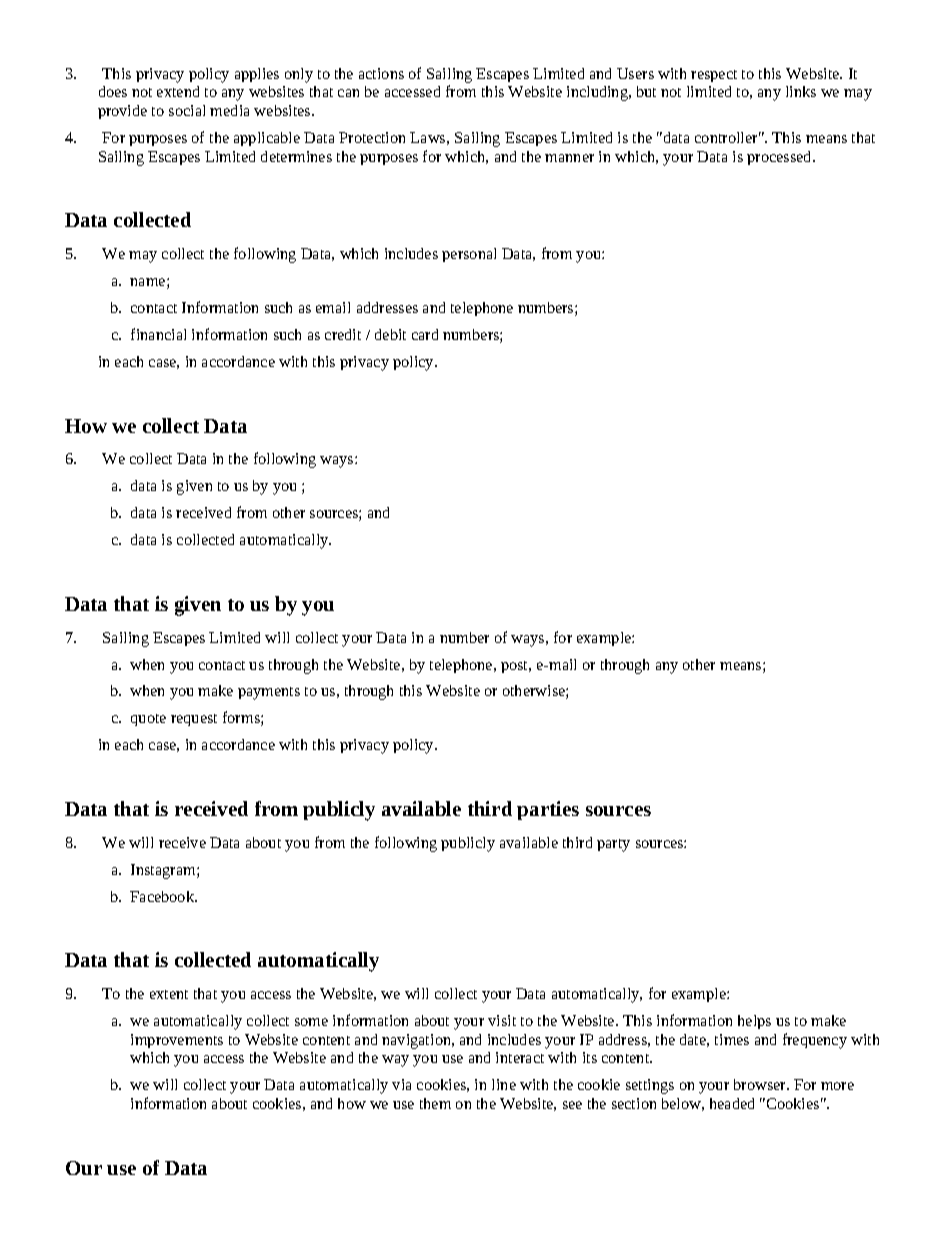 The image size is (952, 1233). What do you see at coordinates (187, 110) in the screenshot?
I see `social` at bounding box center [187, 110].
